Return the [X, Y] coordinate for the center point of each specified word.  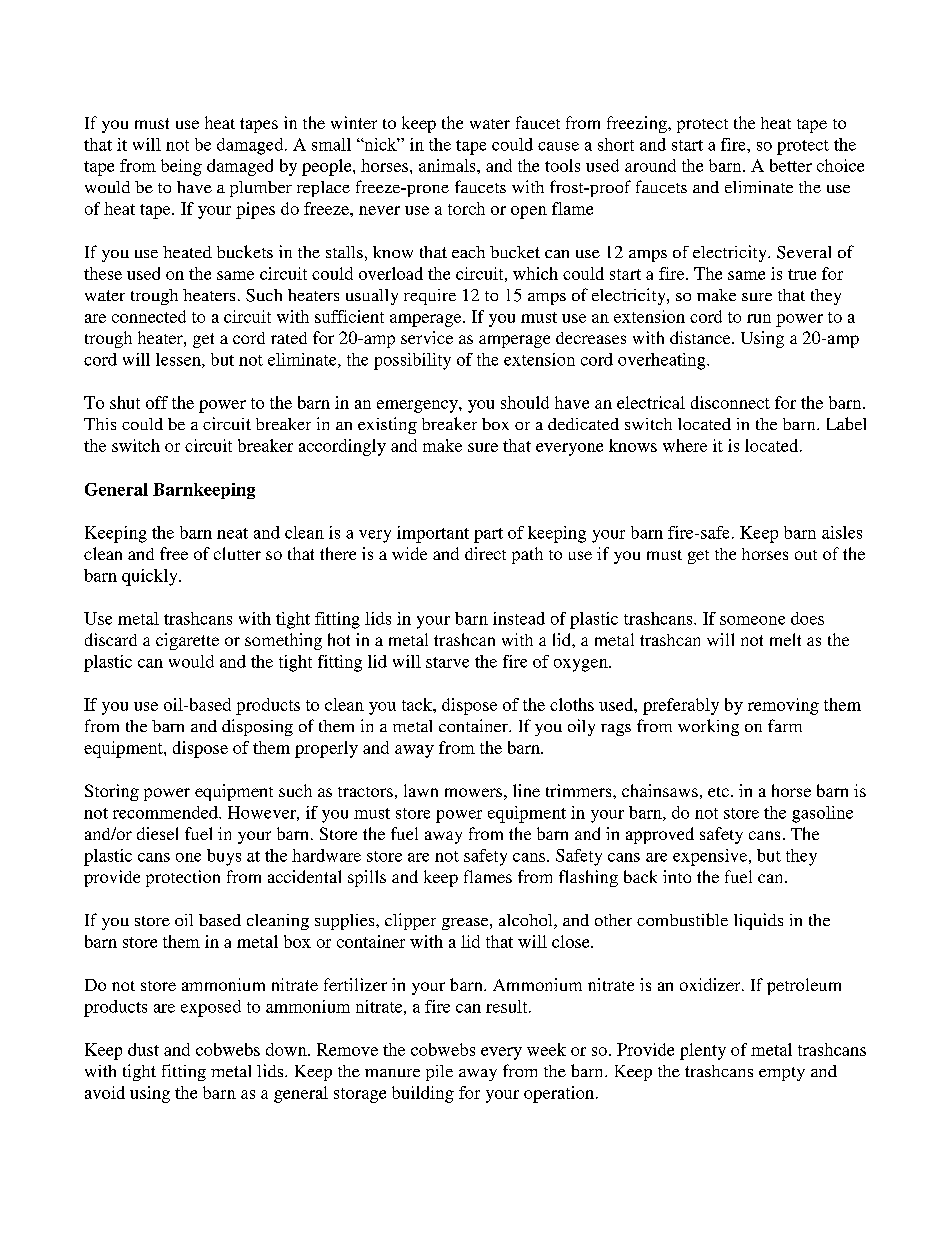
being [181, 167]
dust [143, 1049]
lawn [421, 790]
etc [718, 792]
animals [448, 165]
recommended [166, 812]
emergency [418, 406]
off [157, 402]
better [791, 165]
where [685, 445]
